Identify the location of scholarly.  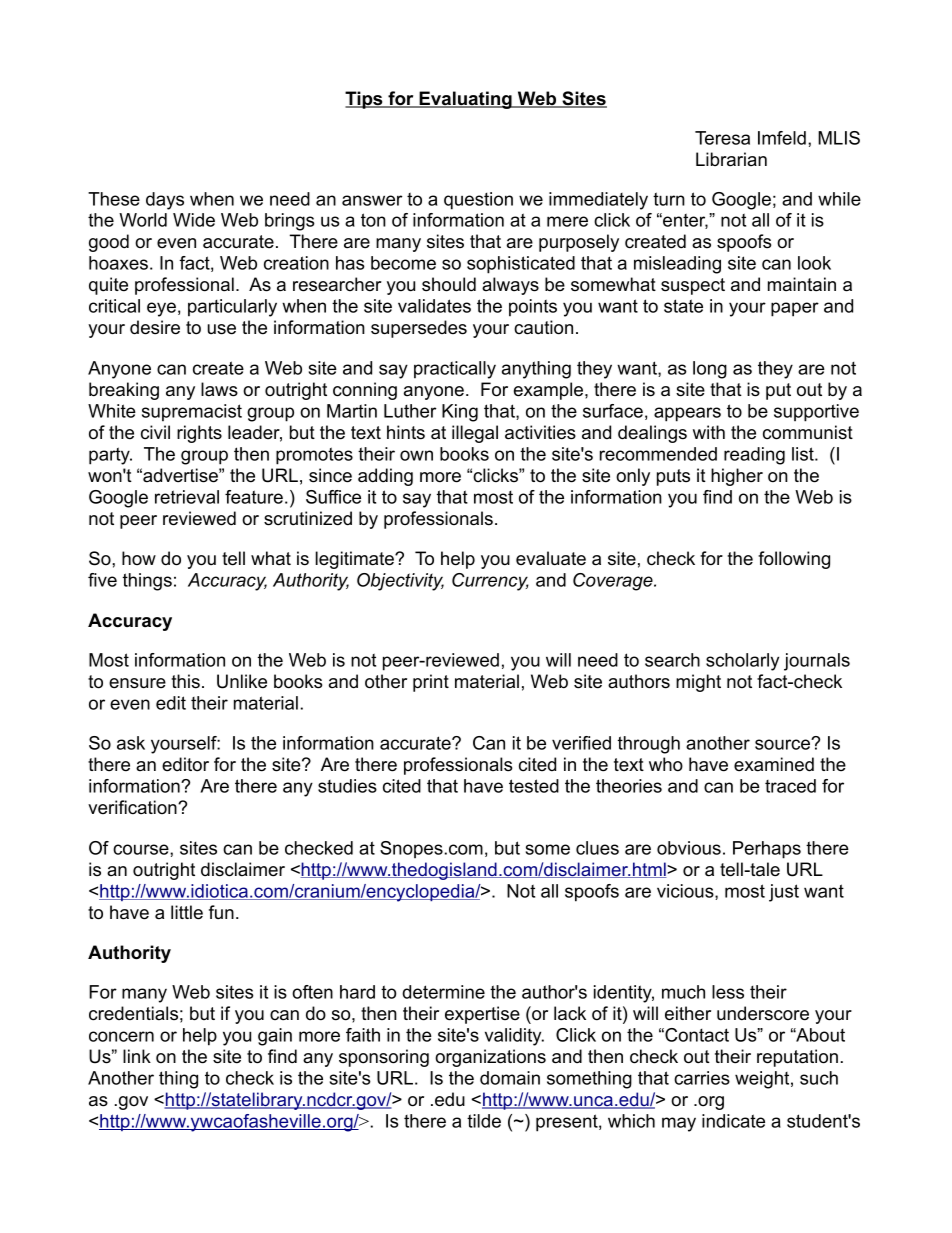
(742, 662).
